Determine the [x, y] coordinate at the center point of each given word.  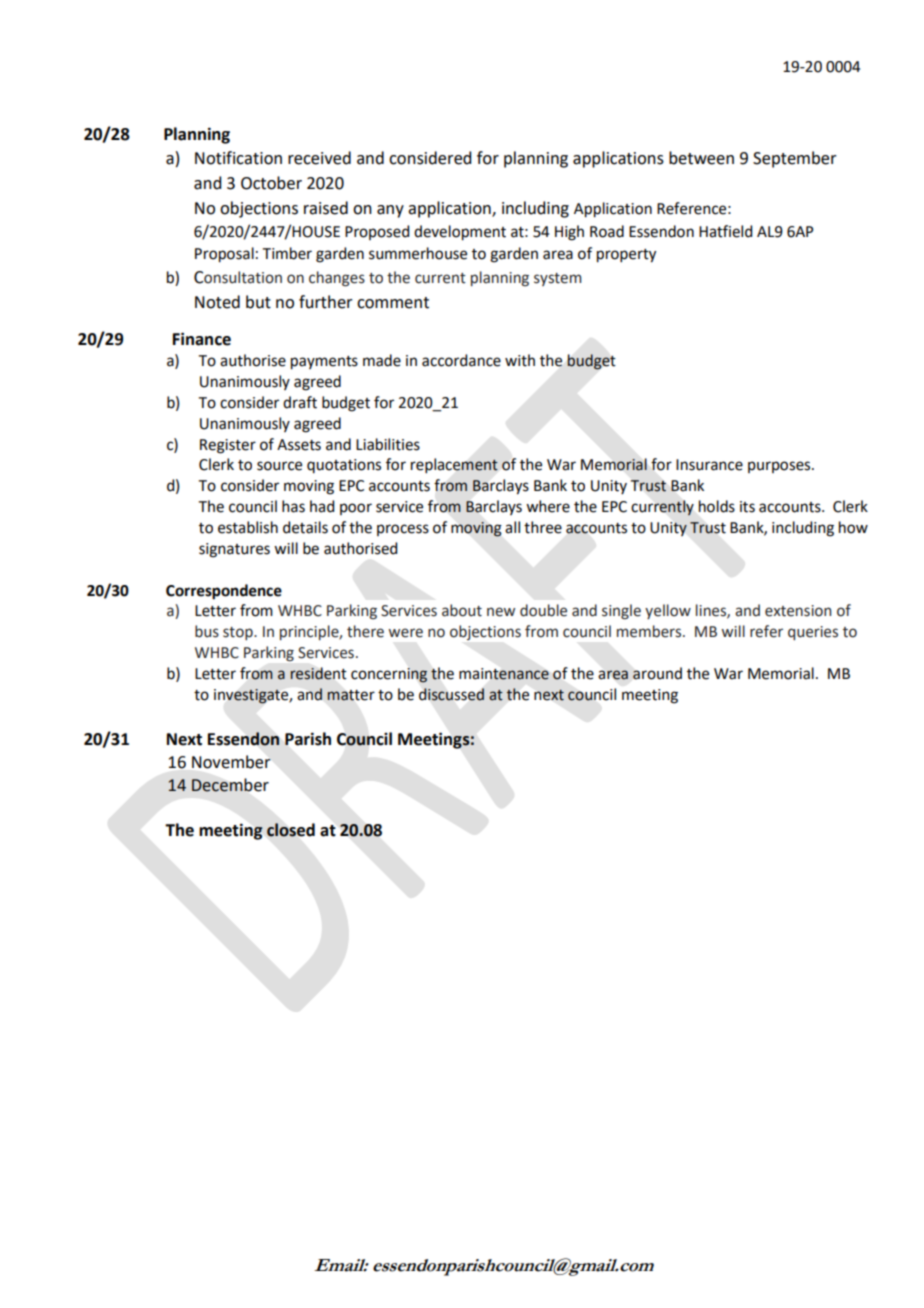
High [569, 233]
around [657, 673]
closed [291, 830]
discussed [451, 694]
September [795, 159]
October [271, 183]
